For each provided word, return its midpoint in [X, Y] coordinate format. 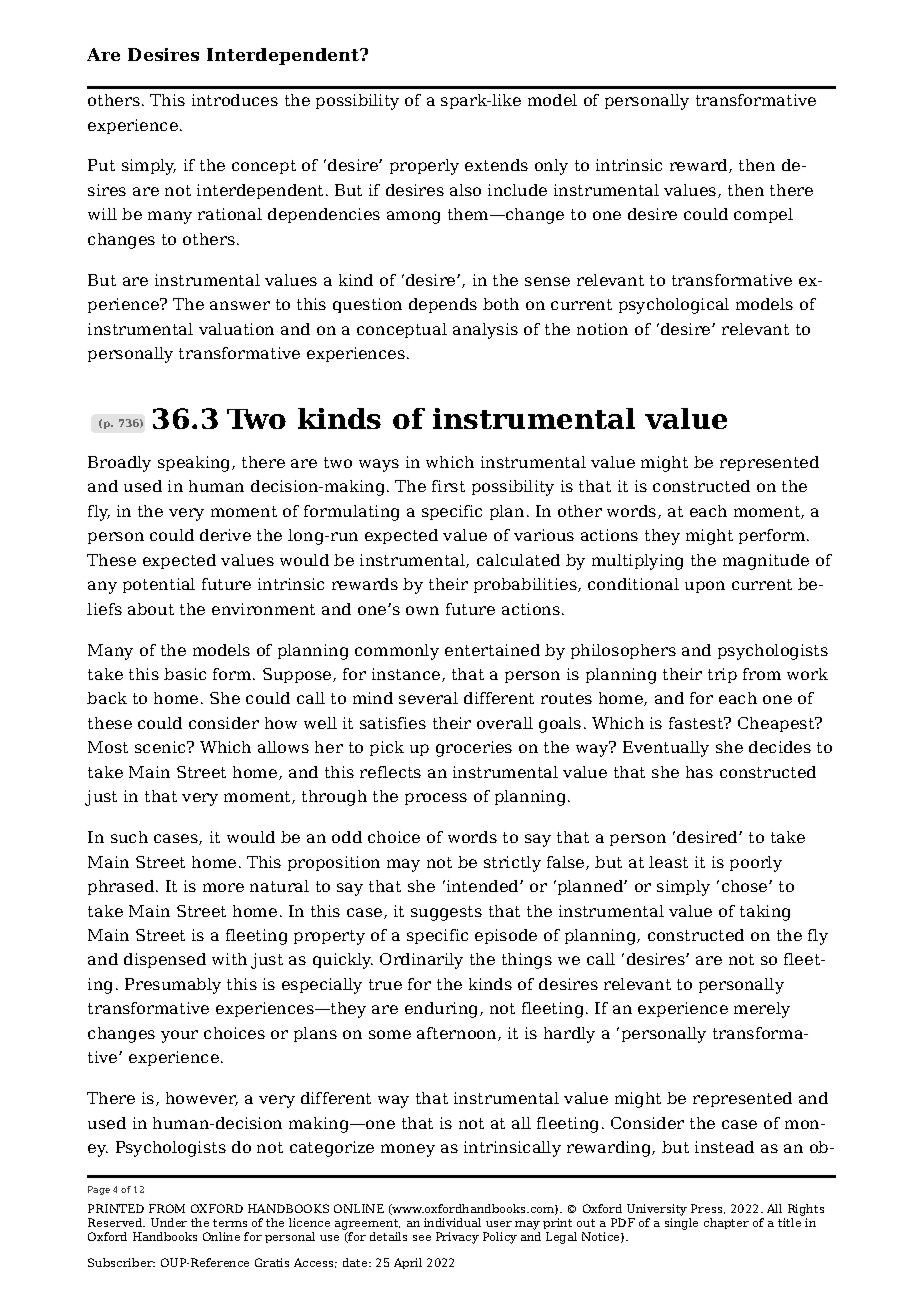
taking [765, 913]
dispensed [165, 960]
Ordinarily [421, 961]
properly [424, 167]
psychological [674, 306]
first [448, 486]
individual [452, 1222]
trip [722, 675]
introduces [235, 100]
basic [185, 674]
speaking [195, 464]
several [428, 698]
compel [763, 215]
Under [169, 1222]
